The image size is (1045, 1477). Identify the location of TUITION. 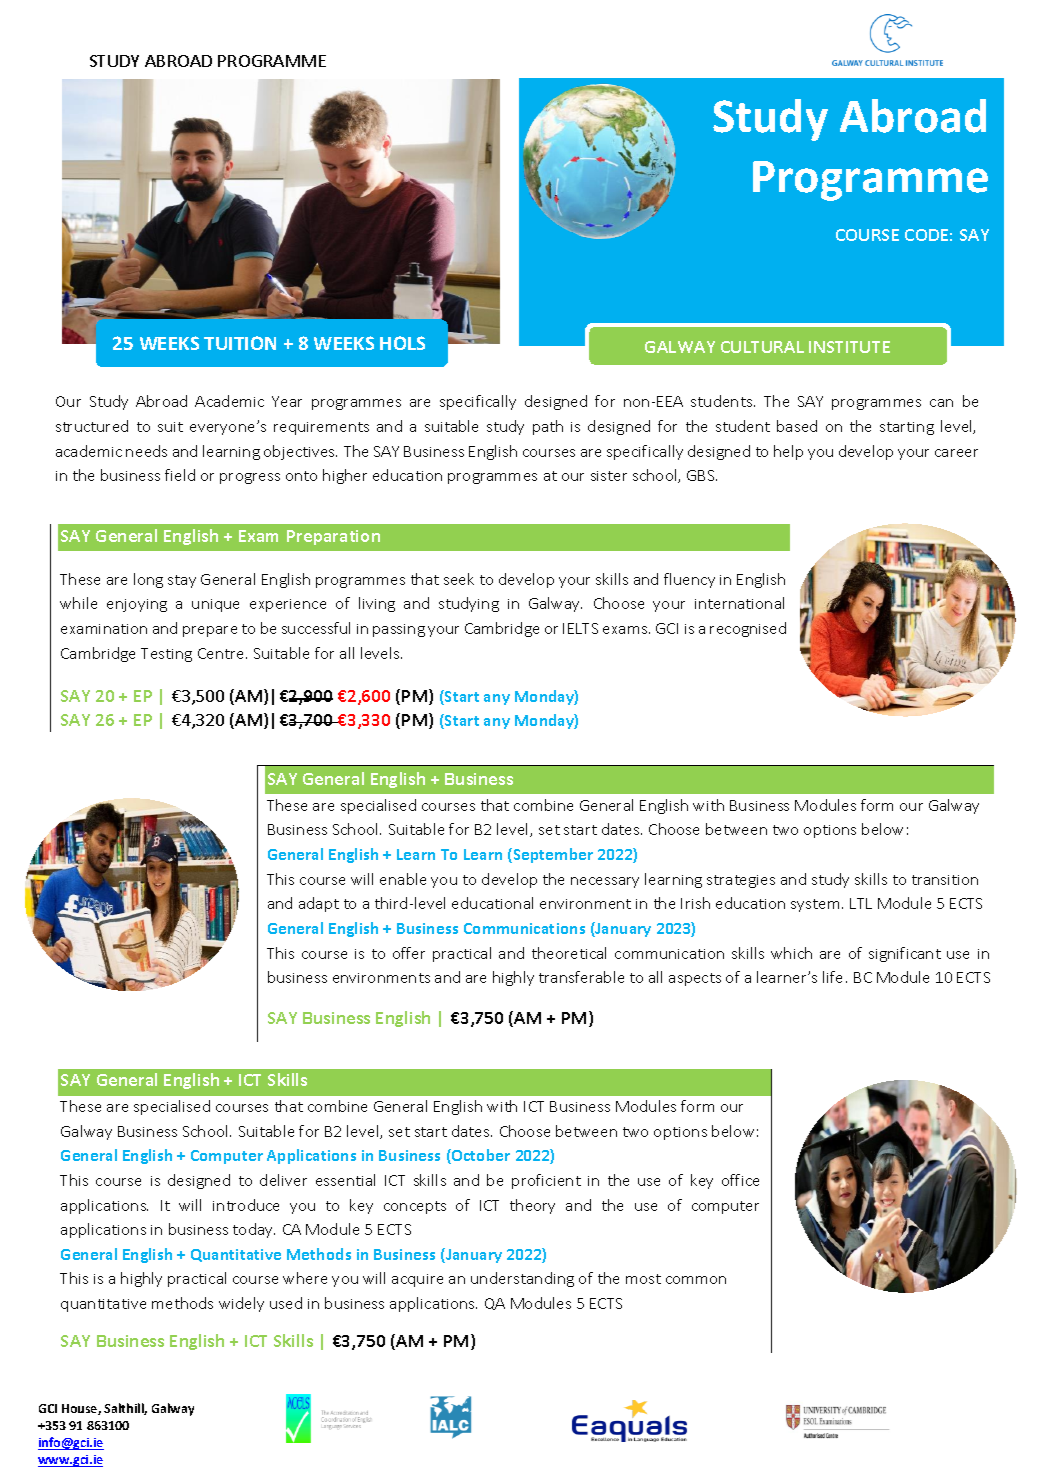
(240, 343).
